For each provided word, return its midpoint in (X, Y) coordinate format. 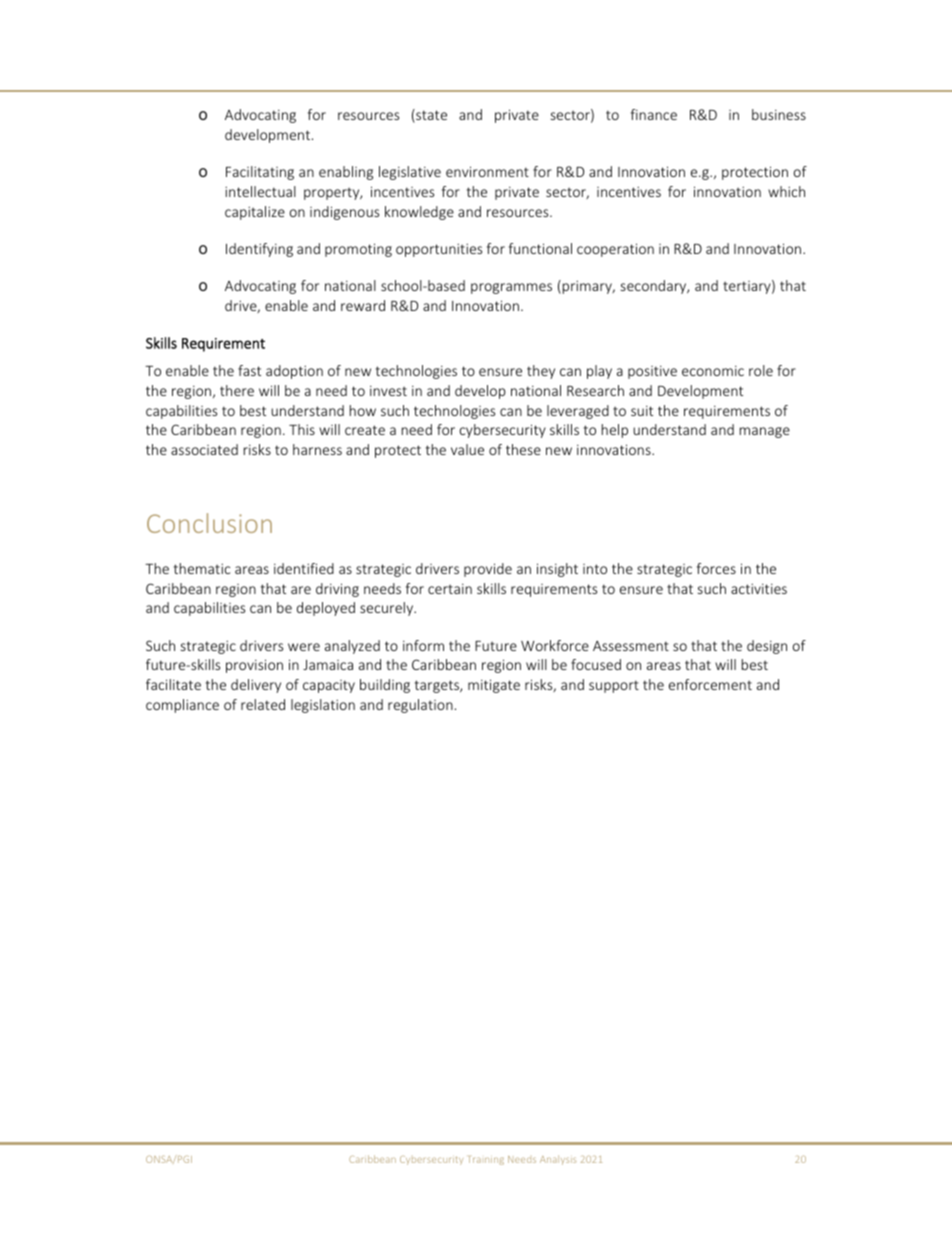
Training (486, 1160)
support (614, 686)
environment (487, 171)
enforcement (710, 684)
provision (254, 666)
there (237, 390)
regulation (420, 706)
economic (713, 371)
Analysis (558, 1160)
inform (423, 645)
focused (596, 664)
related (263, 704)
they (541, 372)
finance (654, 114)
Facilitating (260, 173)
